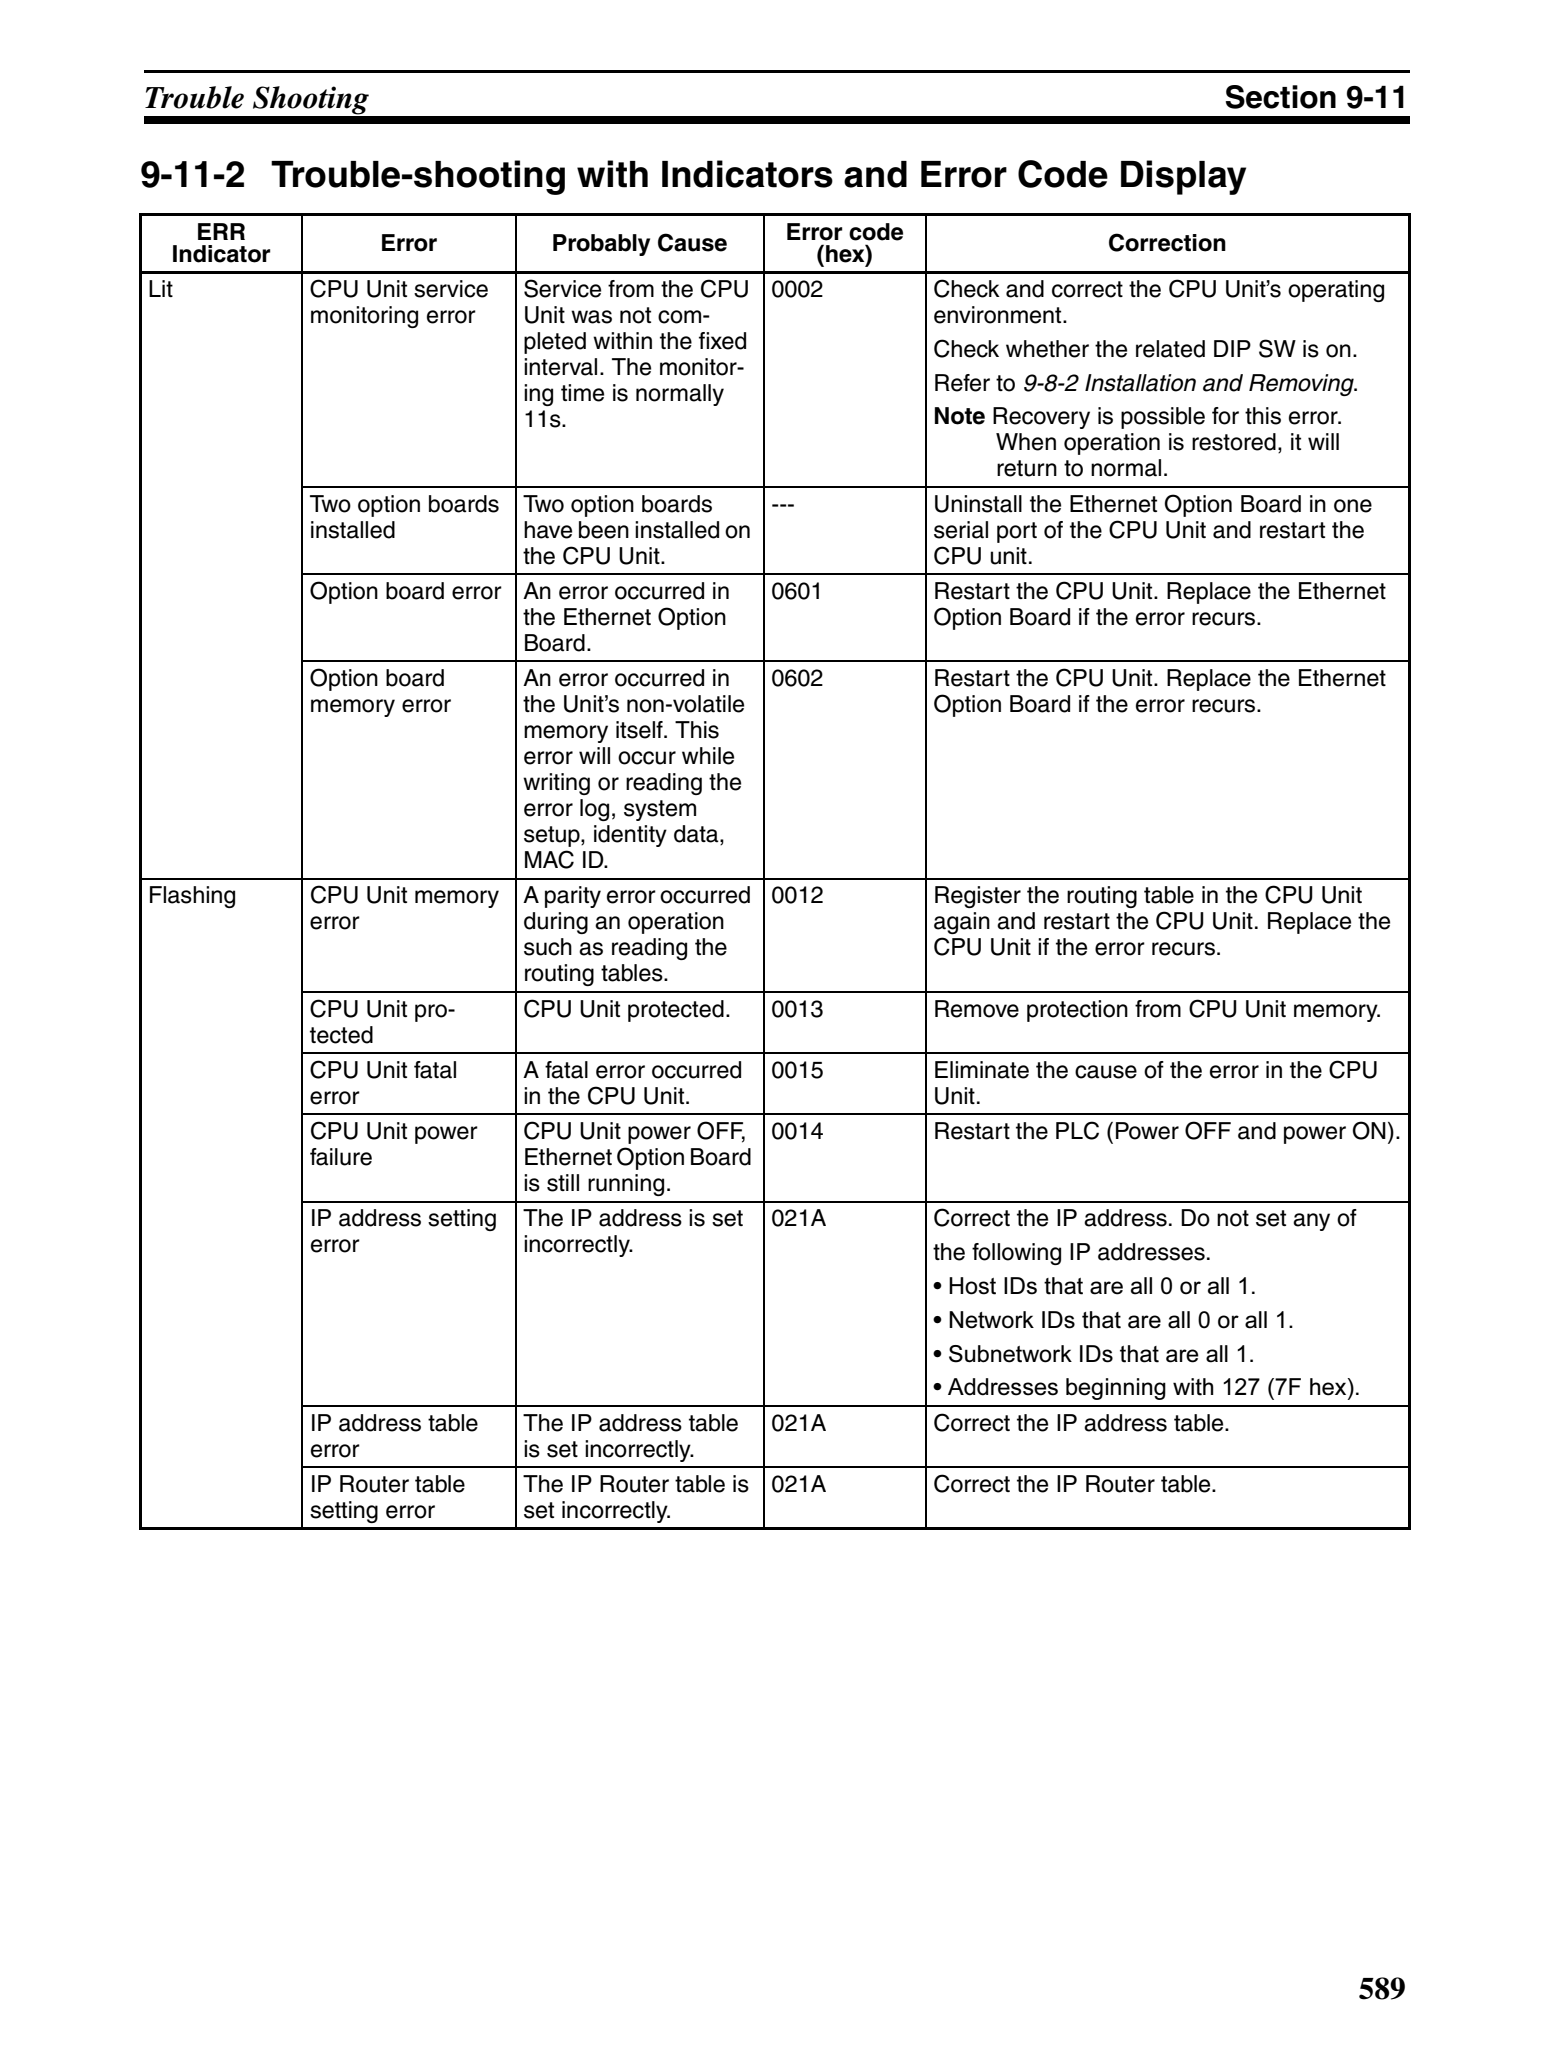 Image resolution: width=1549 pixels, height=2059 pixels. What do you see at coordinates (601, 245) in the screenshot?
I see `Probably` at bounding box center [601, 245].
